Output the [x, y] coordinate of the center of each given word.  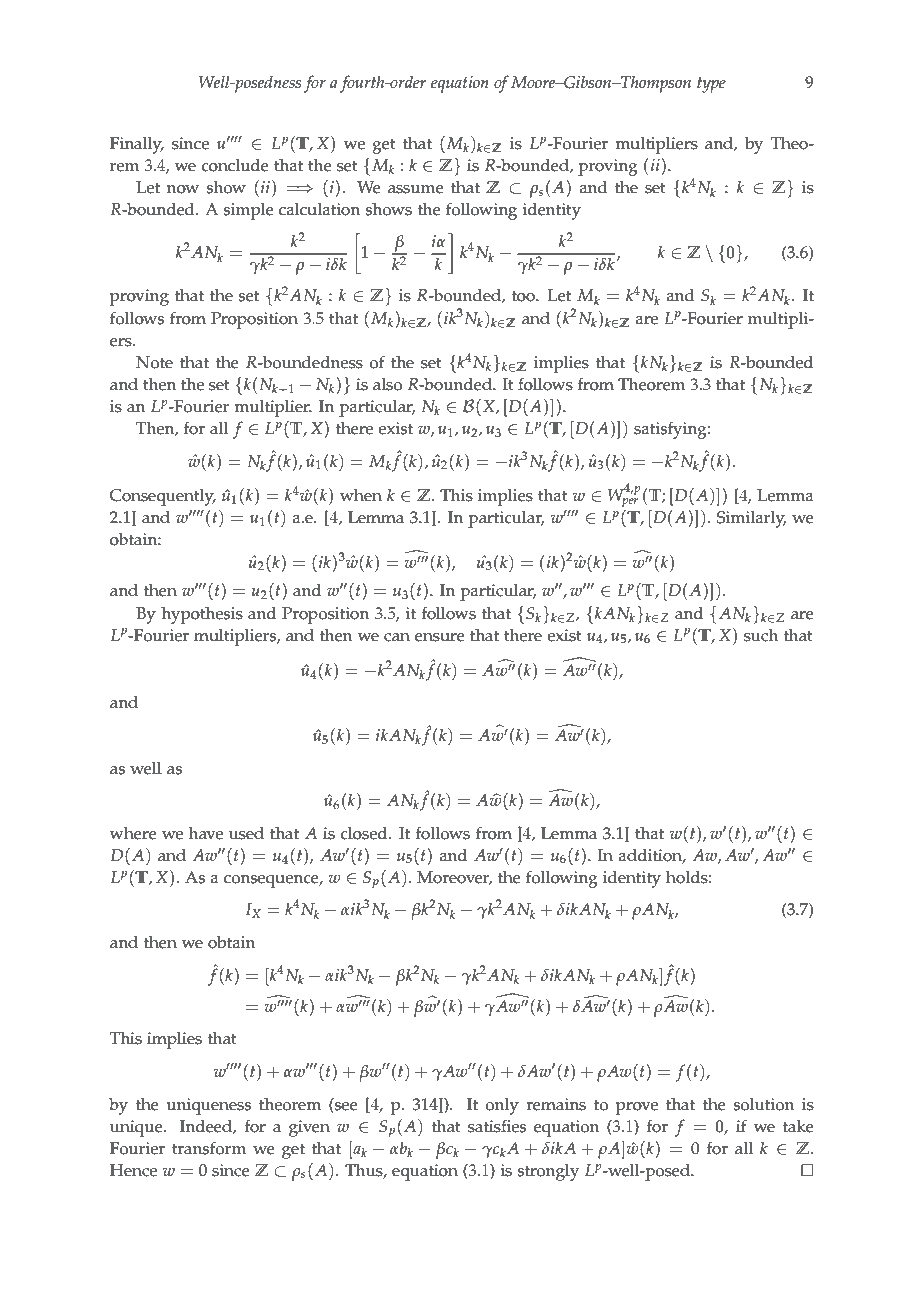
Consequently [163, 497]
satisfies [497, 1126]
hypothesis [202, 615]
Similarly [752, 519]
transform [209, 1148]
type [711, 85]
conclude [235, 165]
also [387, 384]
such [761, 635]
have [206, 833]
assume [416, 189]
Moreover [454, 878]
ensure [440, 637]
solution [764, 1104]
